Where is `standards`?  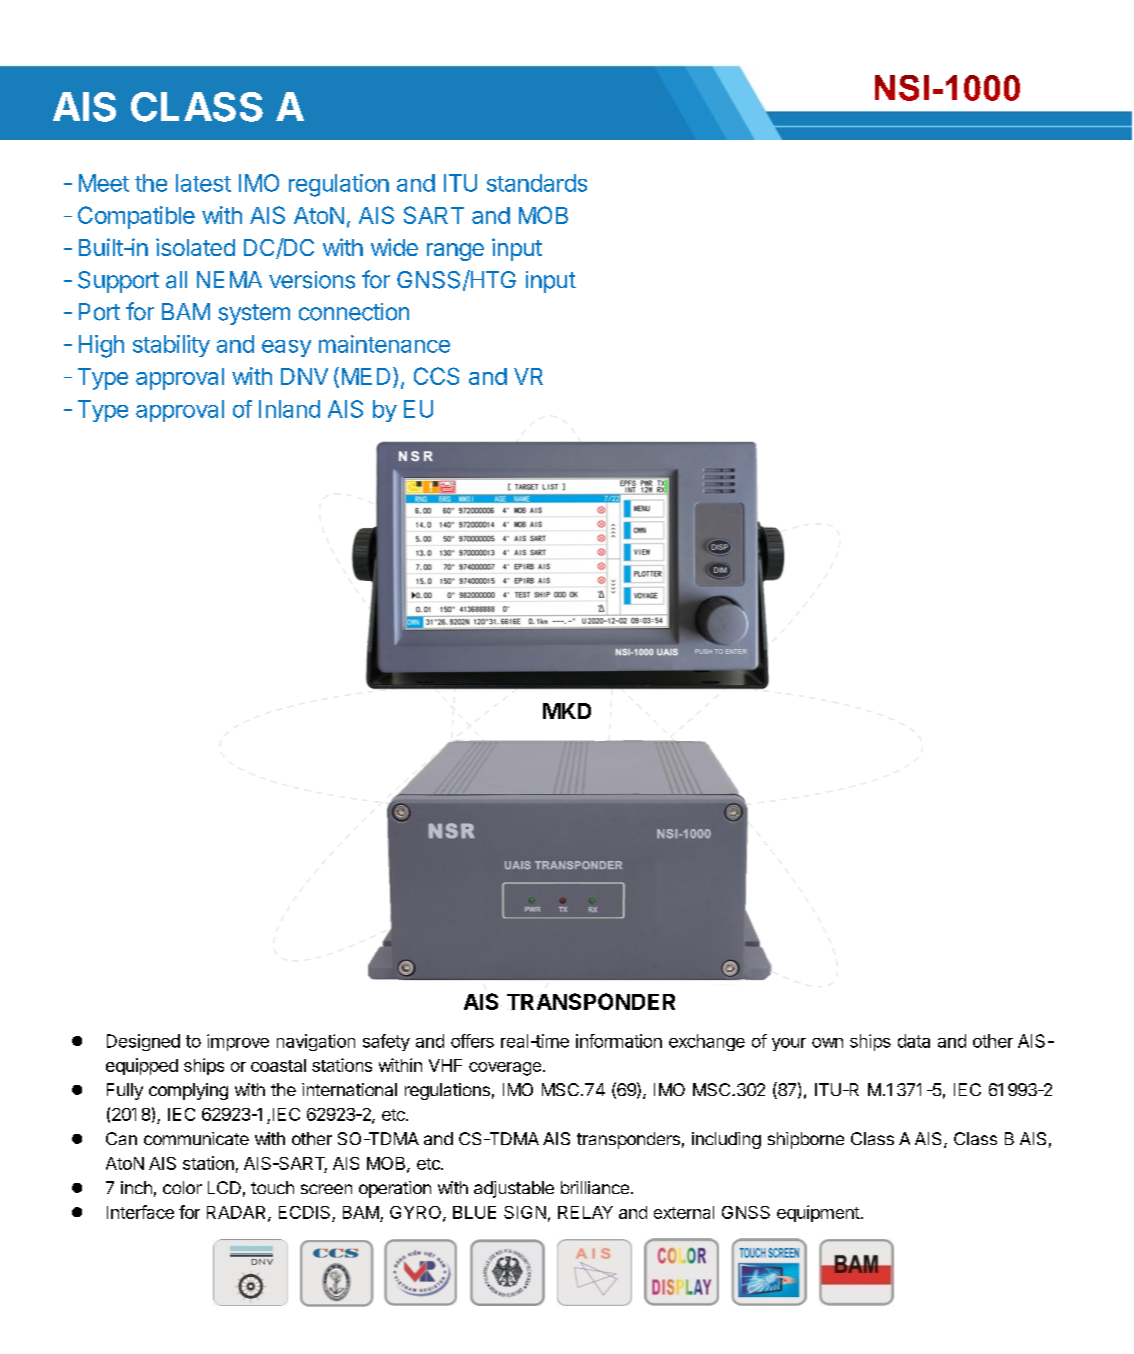 standards is located at coordinates (537, 183).
